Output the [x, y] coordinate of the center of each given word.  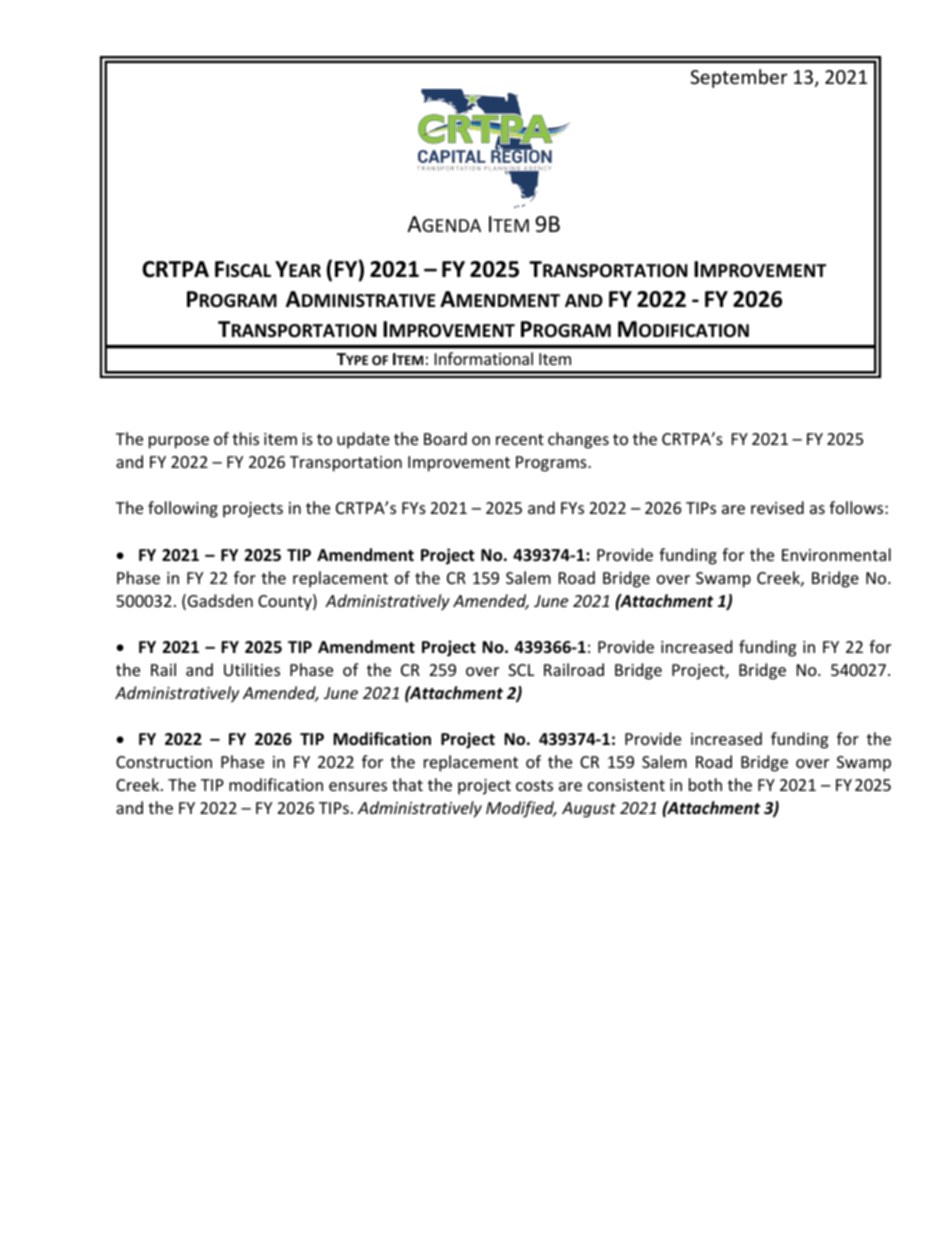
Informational [484, 358]
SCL [521, 670]
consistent [626, 785]
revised [777, 507]
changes [578, 440]
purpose [179, 442]
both [705, 784]
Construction [164, 762]
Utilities [252, 669]
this [245, 438]
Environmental [836, 554]
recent [520, 439]
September [739, 78]
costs [534, 785]
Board [445, 438]
